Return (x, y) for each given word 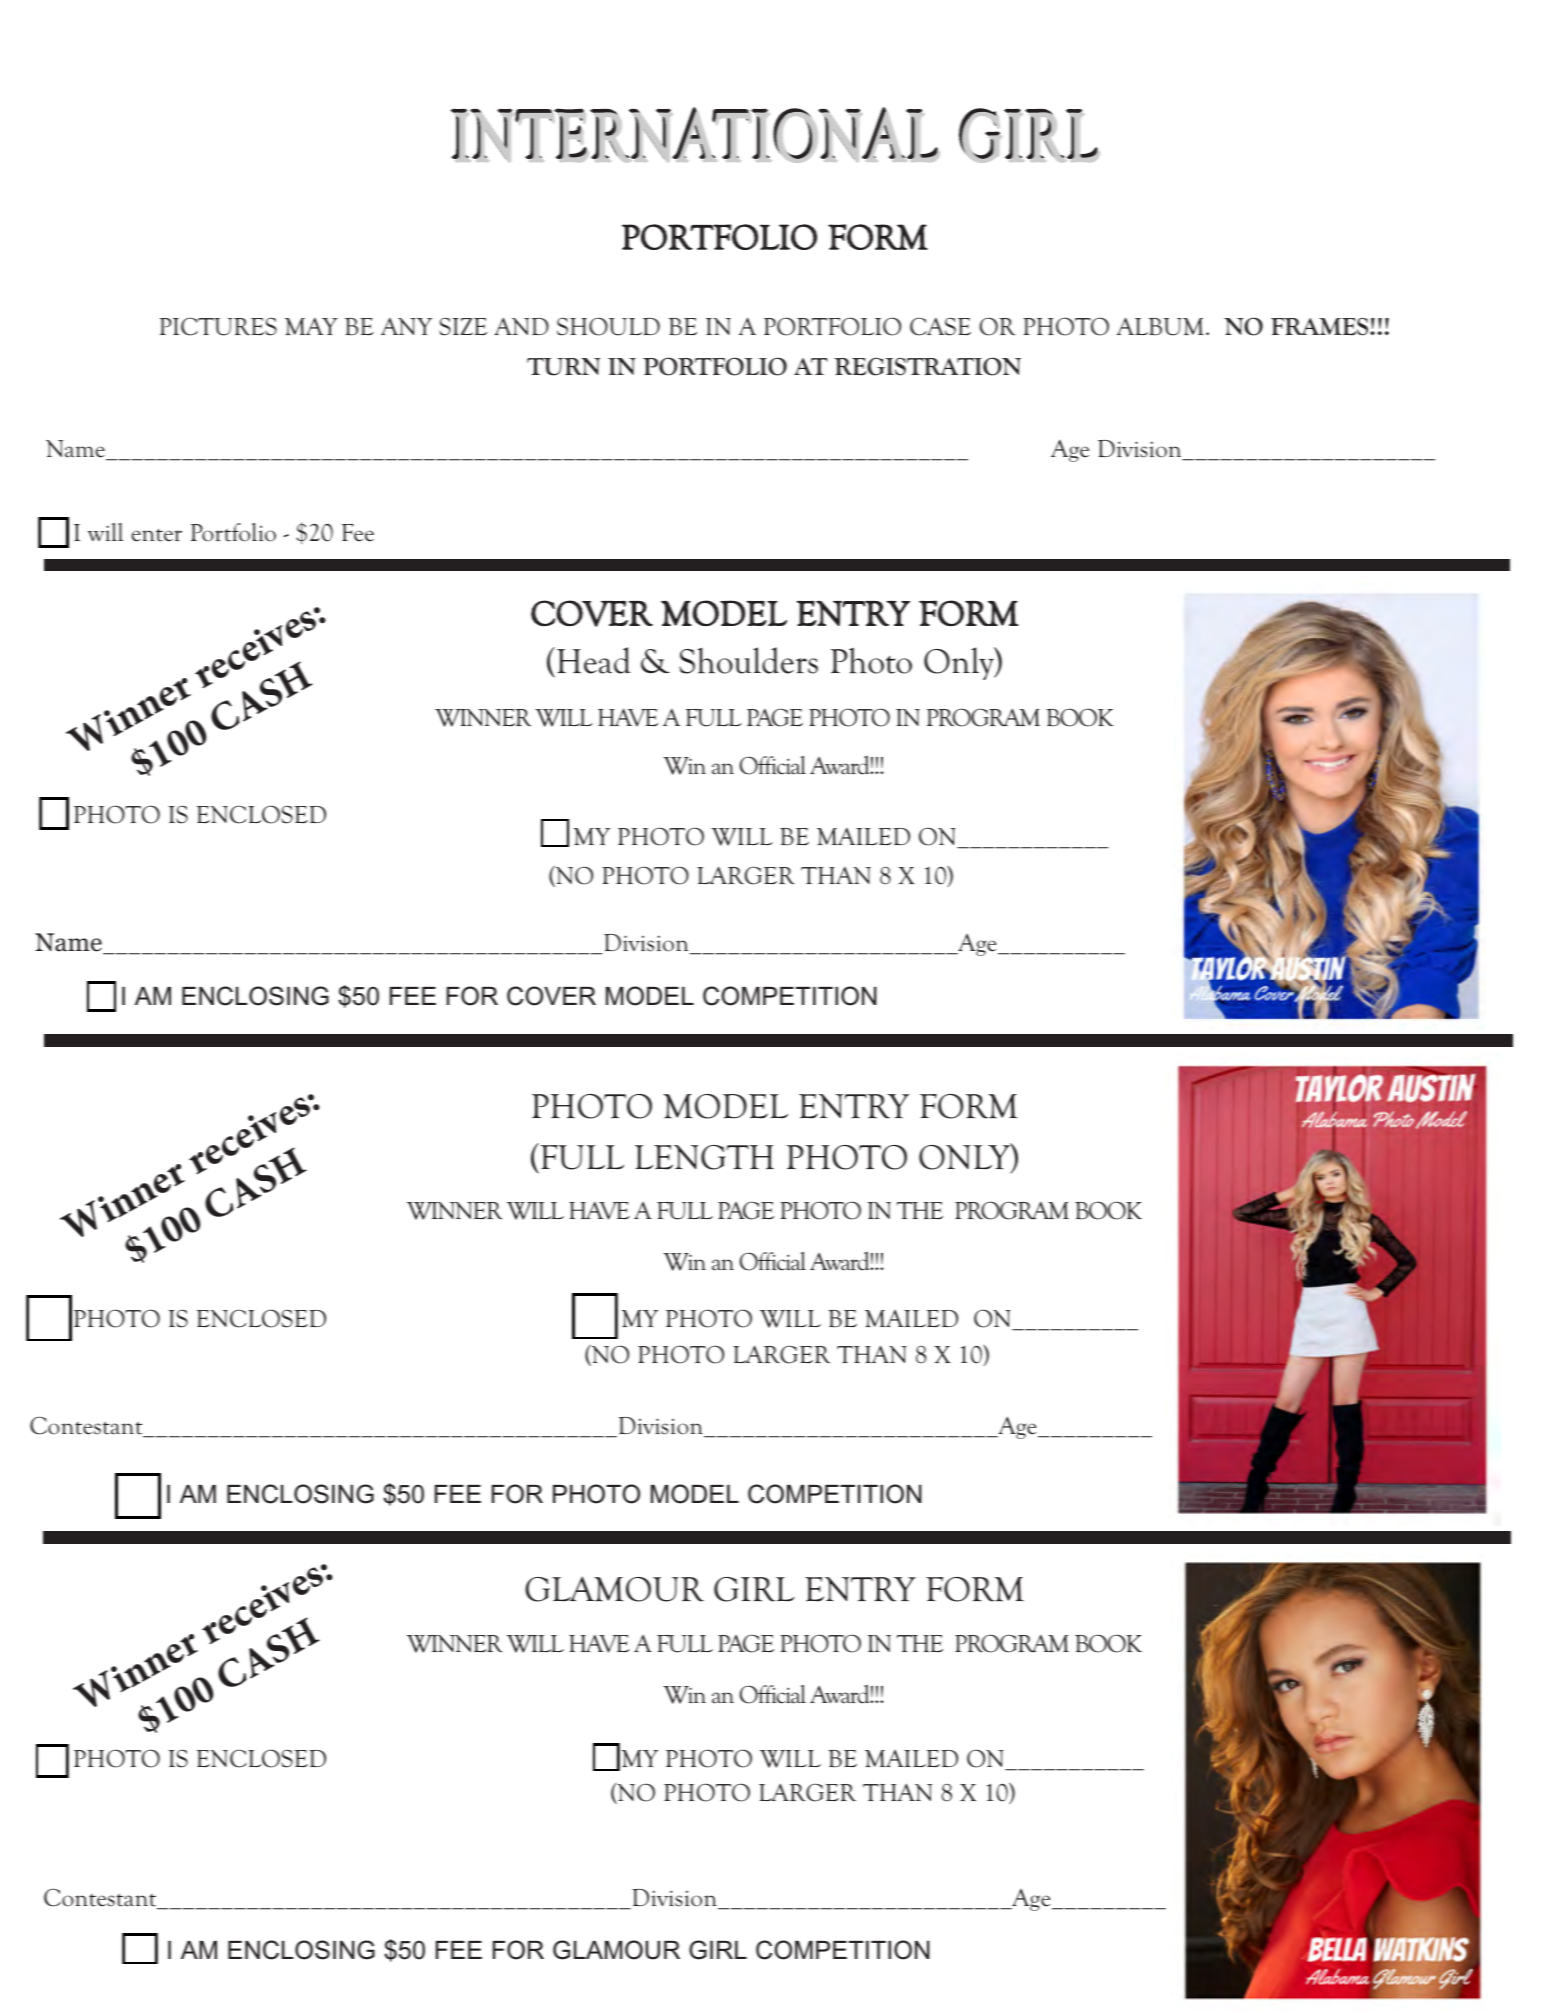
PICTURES (218, 326)
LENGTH (704, 1157)
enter (156, 535)
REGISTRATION (927, 366)
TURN (563, 367)
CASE (940, 326)
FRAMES (1321, 327)
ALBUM (1160, 326)
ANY (406, 326)
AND (521, 326)
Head (594, 660)
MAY (311, 326)
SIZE (463, 327)
